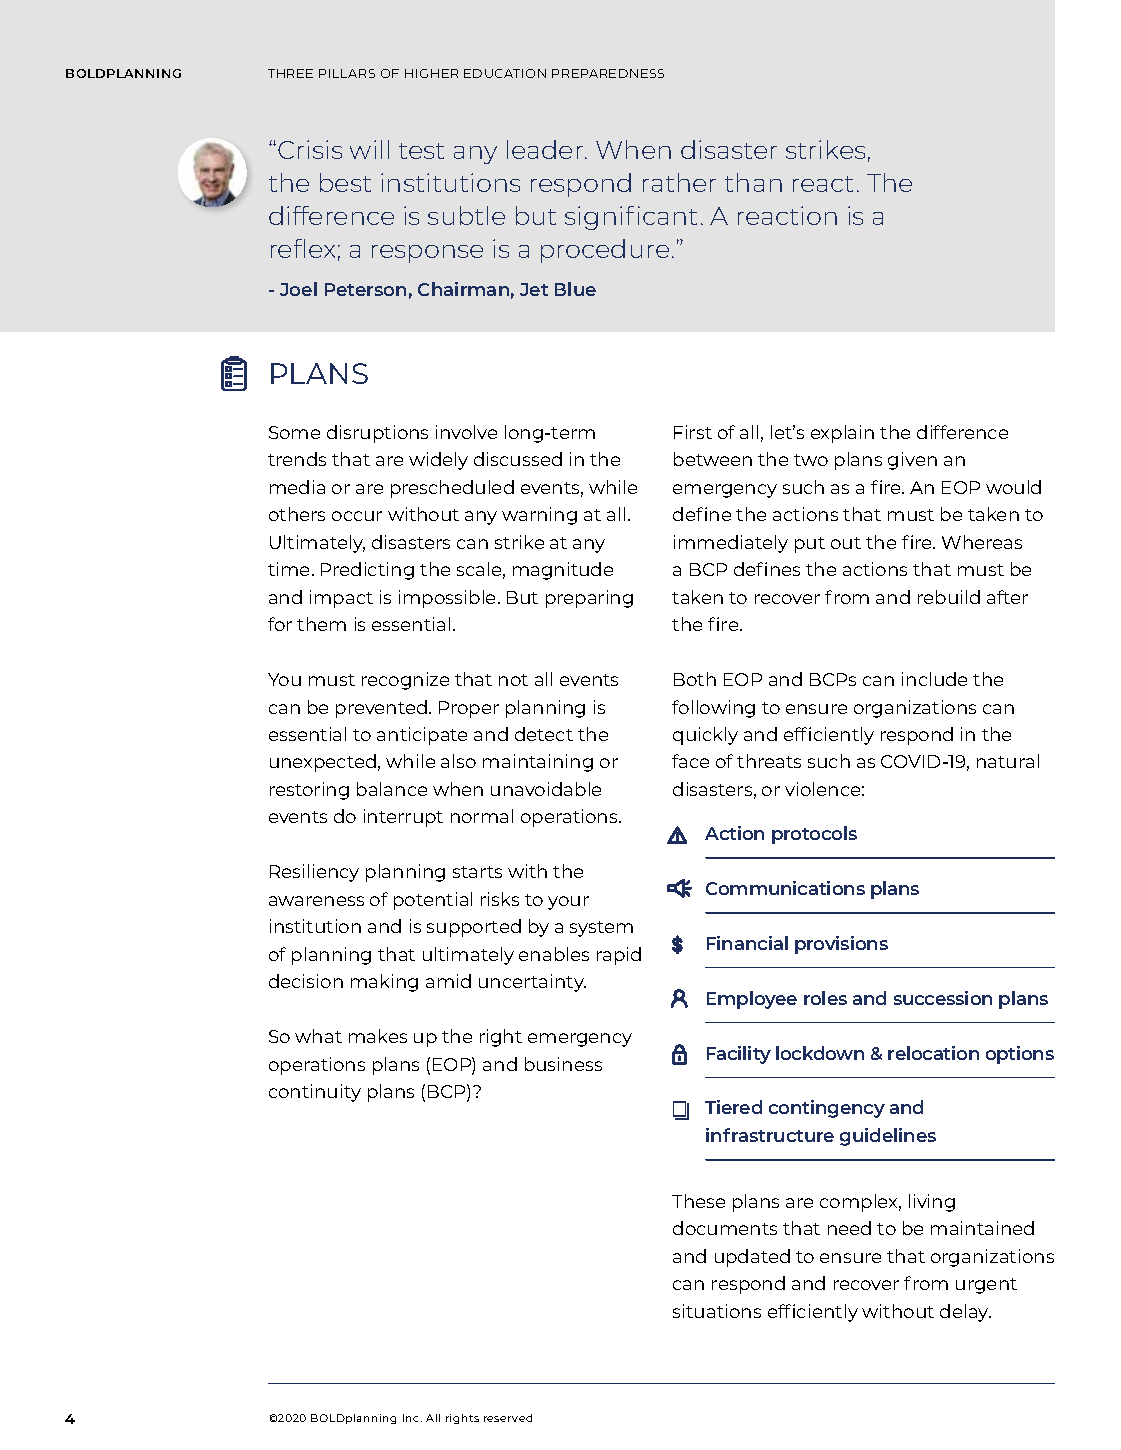 This image has width=1121, height=1450. I want to click on include, so click(934, 679).
